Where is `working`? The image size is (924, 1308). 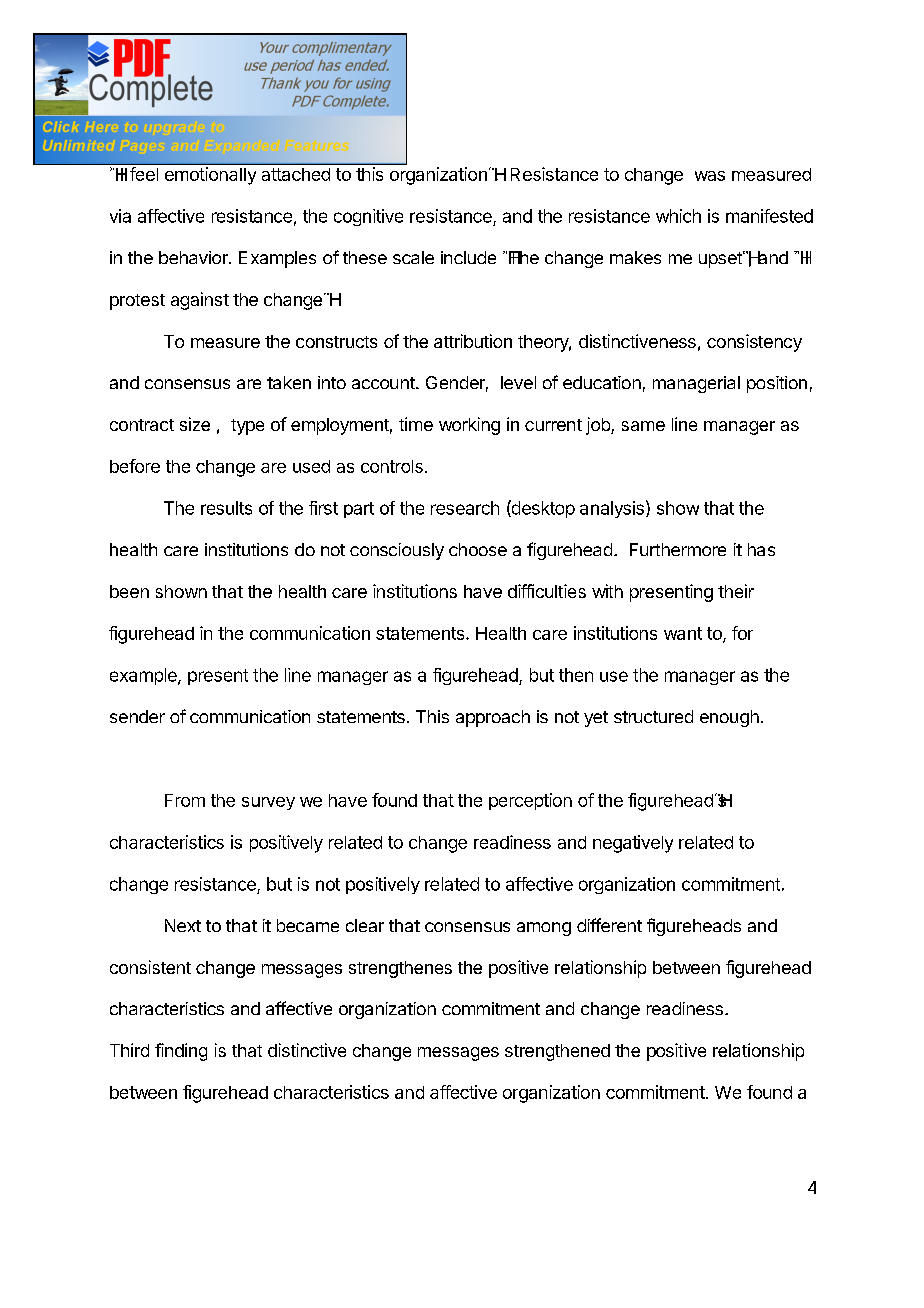 working is located at coordinates (469, 426).
